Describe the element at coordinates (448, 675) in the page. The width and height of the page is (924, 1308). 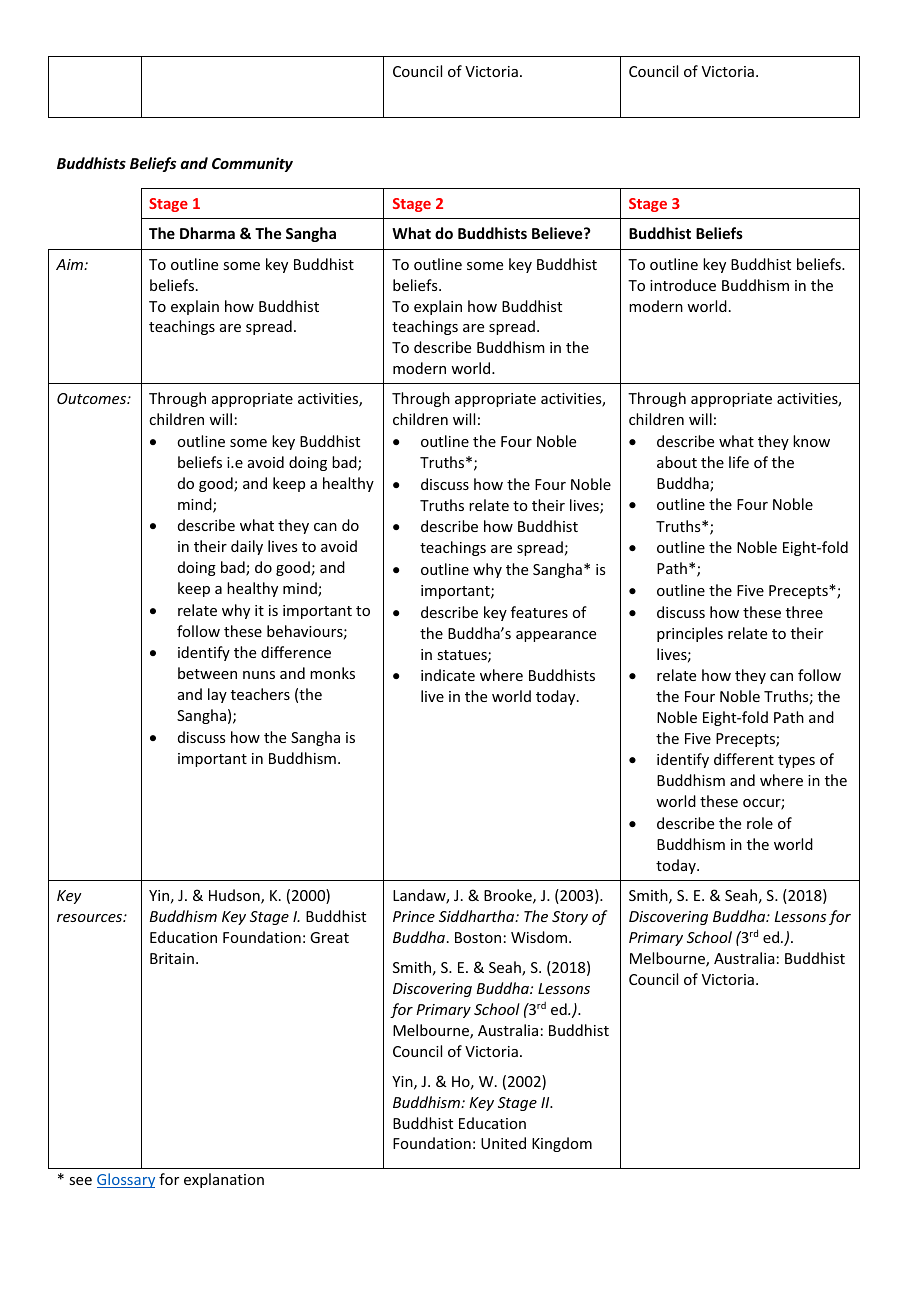
I see `indicate` at that location.
